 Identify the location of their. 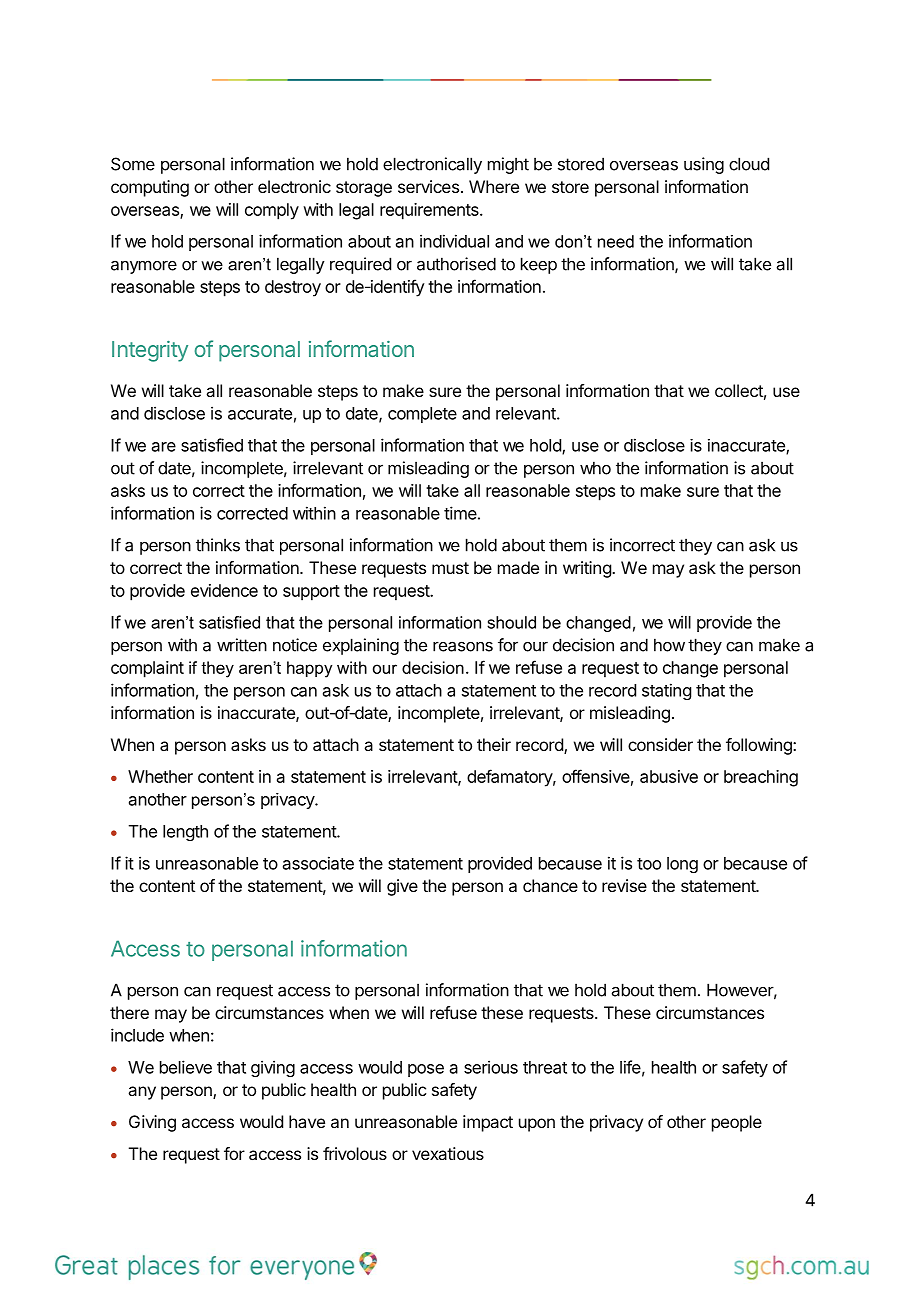
(494, 744).
